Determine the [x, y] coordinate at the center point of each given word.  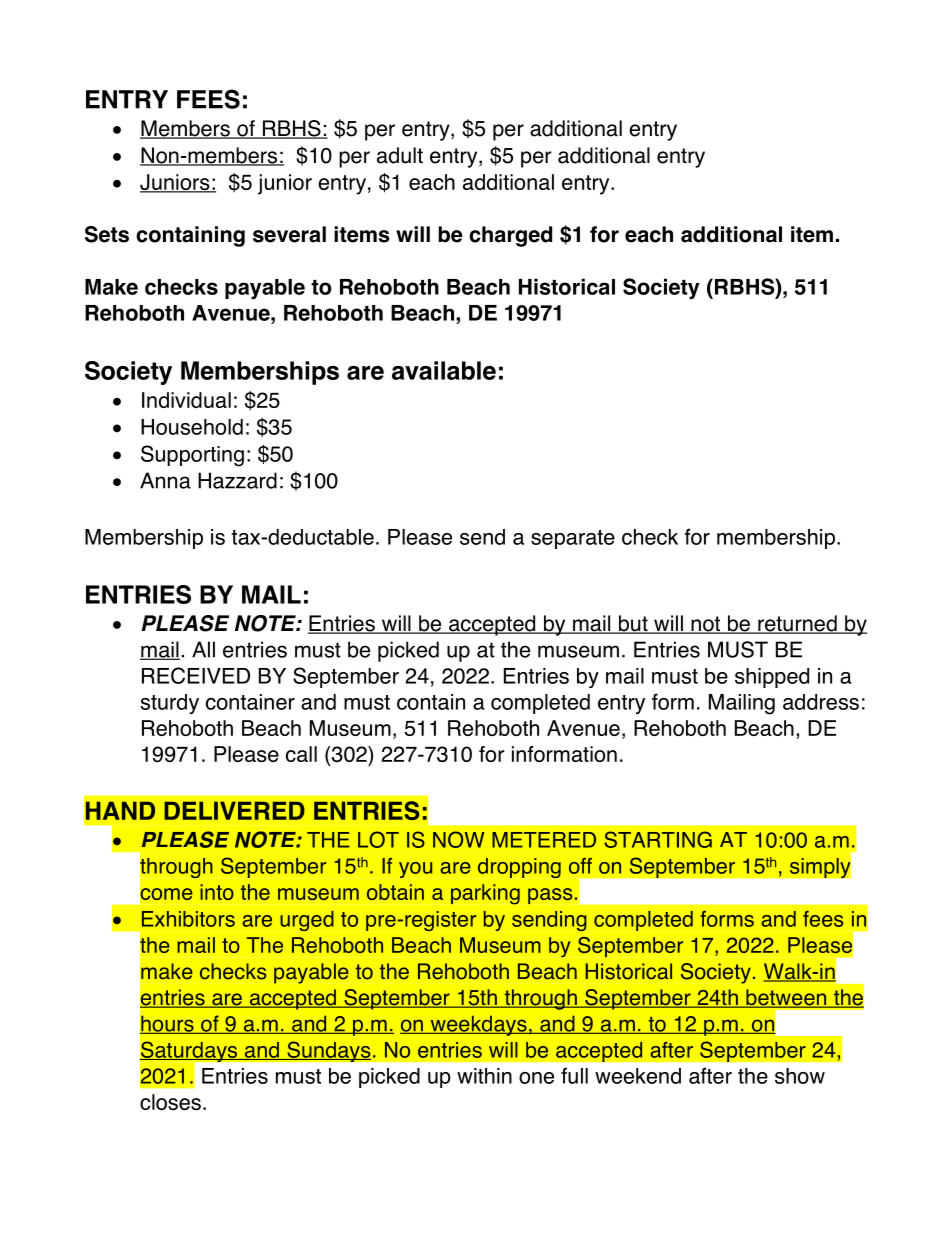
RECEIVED [196, 675]
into [217, 892]
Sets [107, 234]
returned [797, 624]
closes [170, 1102]
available [444, 370]
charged [510, 236]
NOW [458, 839]
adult [400, 155]
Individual [186, 400]
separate [573, 539]
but [633, 624]
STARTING [658, 839]
